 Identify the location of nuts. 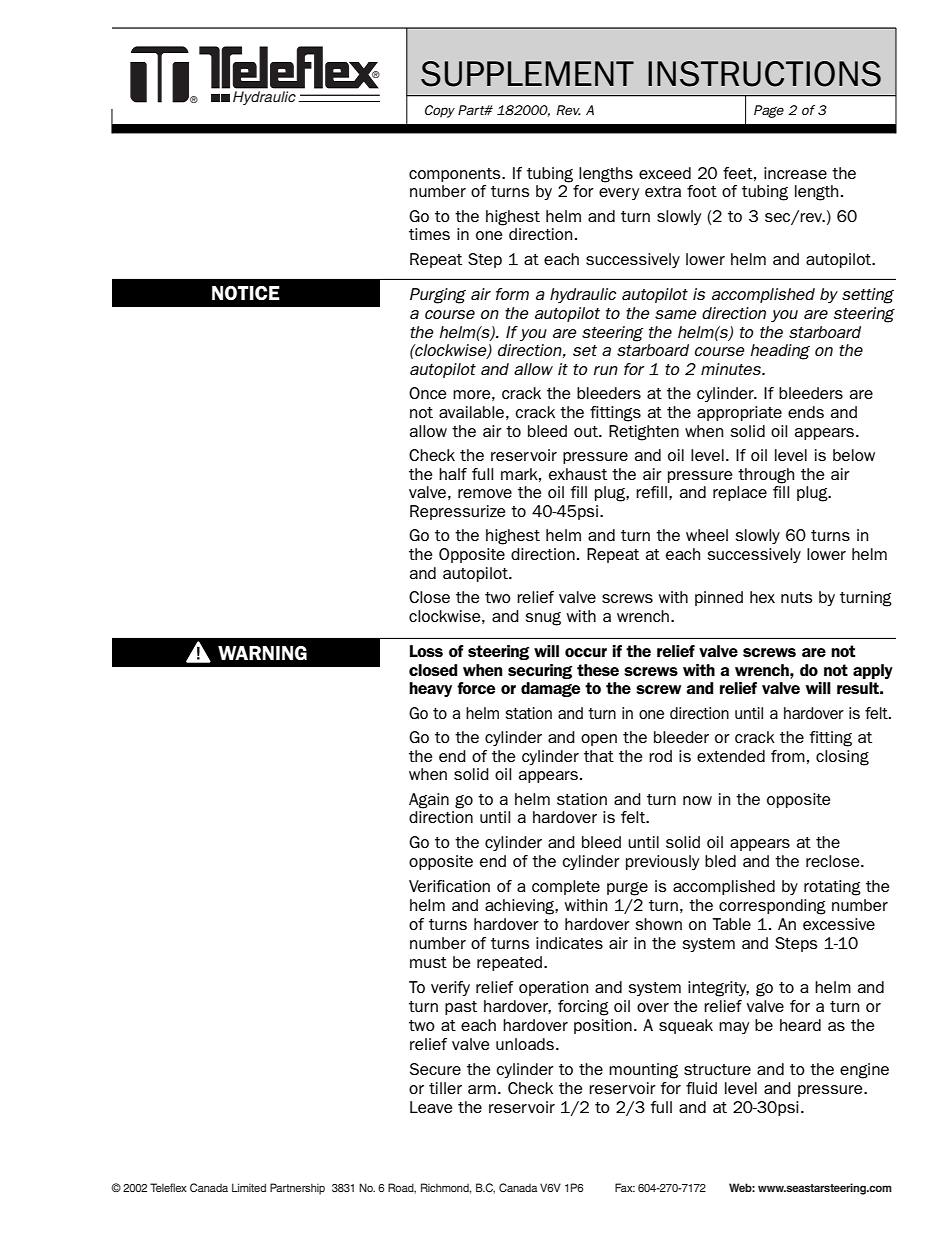
(797, 597).
